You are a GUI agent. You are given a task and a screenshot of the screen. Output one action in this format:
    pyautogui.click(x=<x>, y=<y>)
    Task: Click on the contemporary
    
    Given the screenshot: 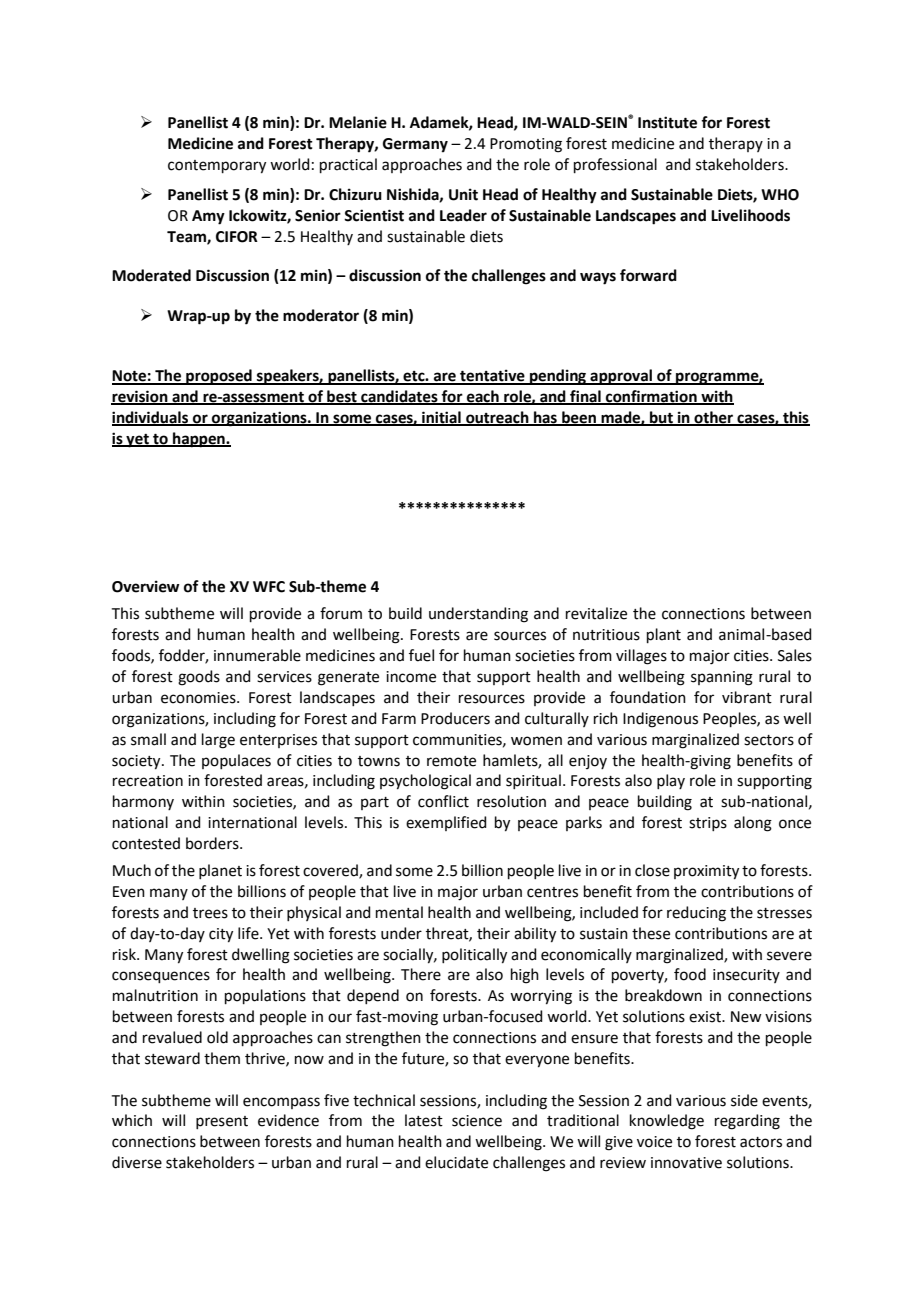 What is the action you would take?
    pyautogui.click(x=217, y=167)
